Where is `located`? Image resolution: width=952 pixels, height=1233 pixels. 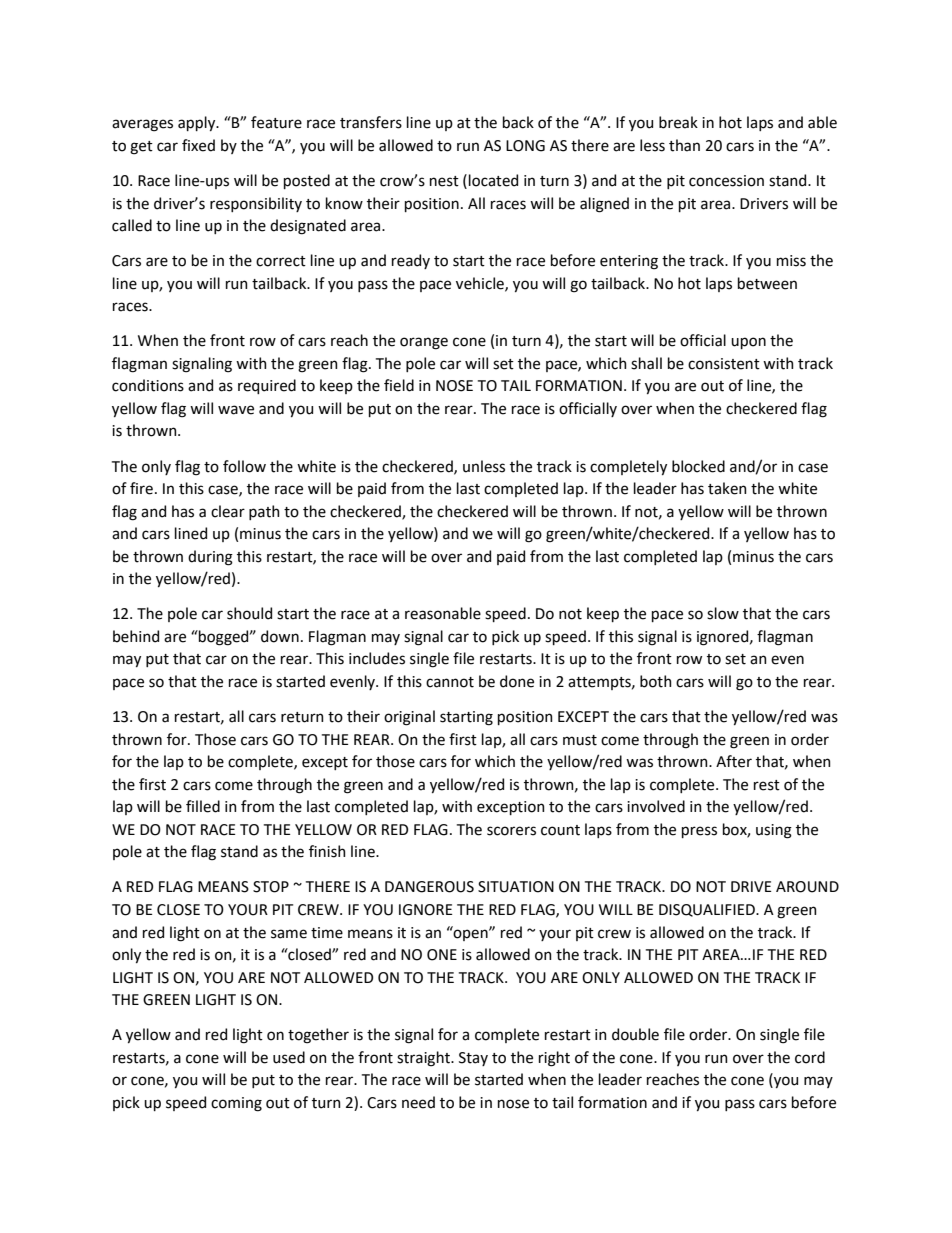 located is located at coordinates (493, 180).
